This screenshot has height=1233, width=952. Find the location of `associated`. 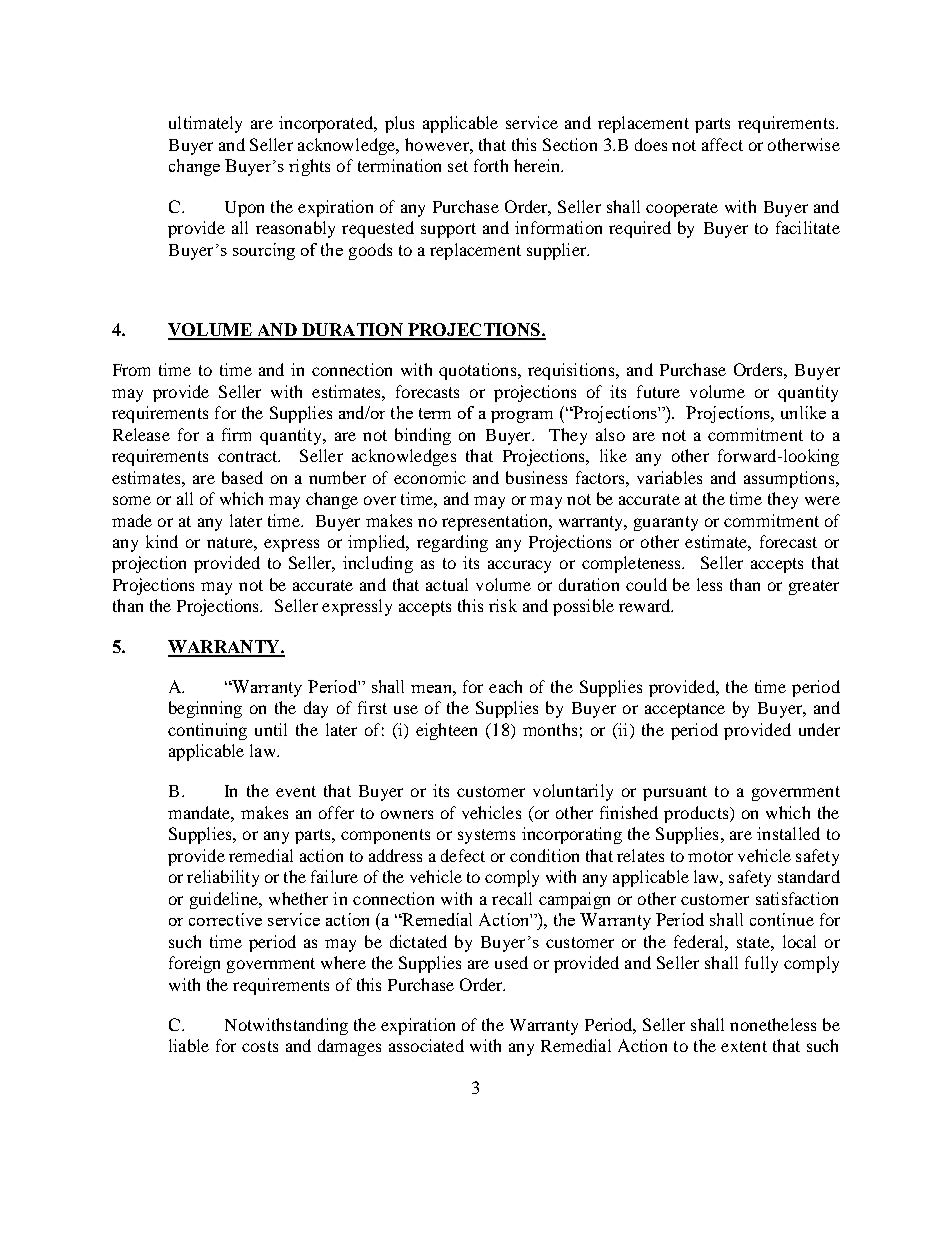

associated is located at coordinates (426, 1045).
